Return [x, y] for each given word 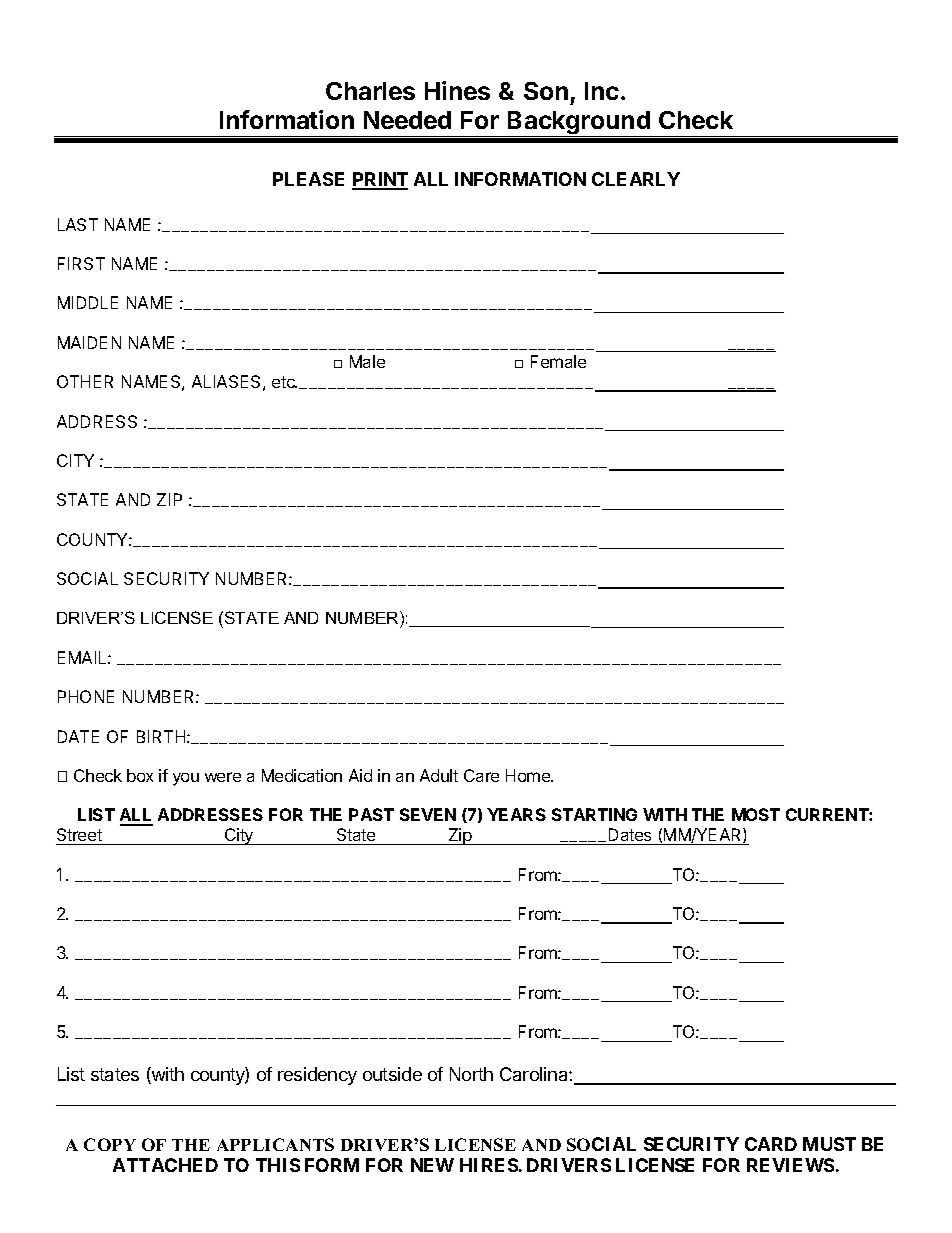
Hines [457, 90]
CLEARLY [636, 179]
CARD [771, 1144]
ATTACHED [165, 1165]
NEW [432, 1165]
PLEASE [308, 179]
